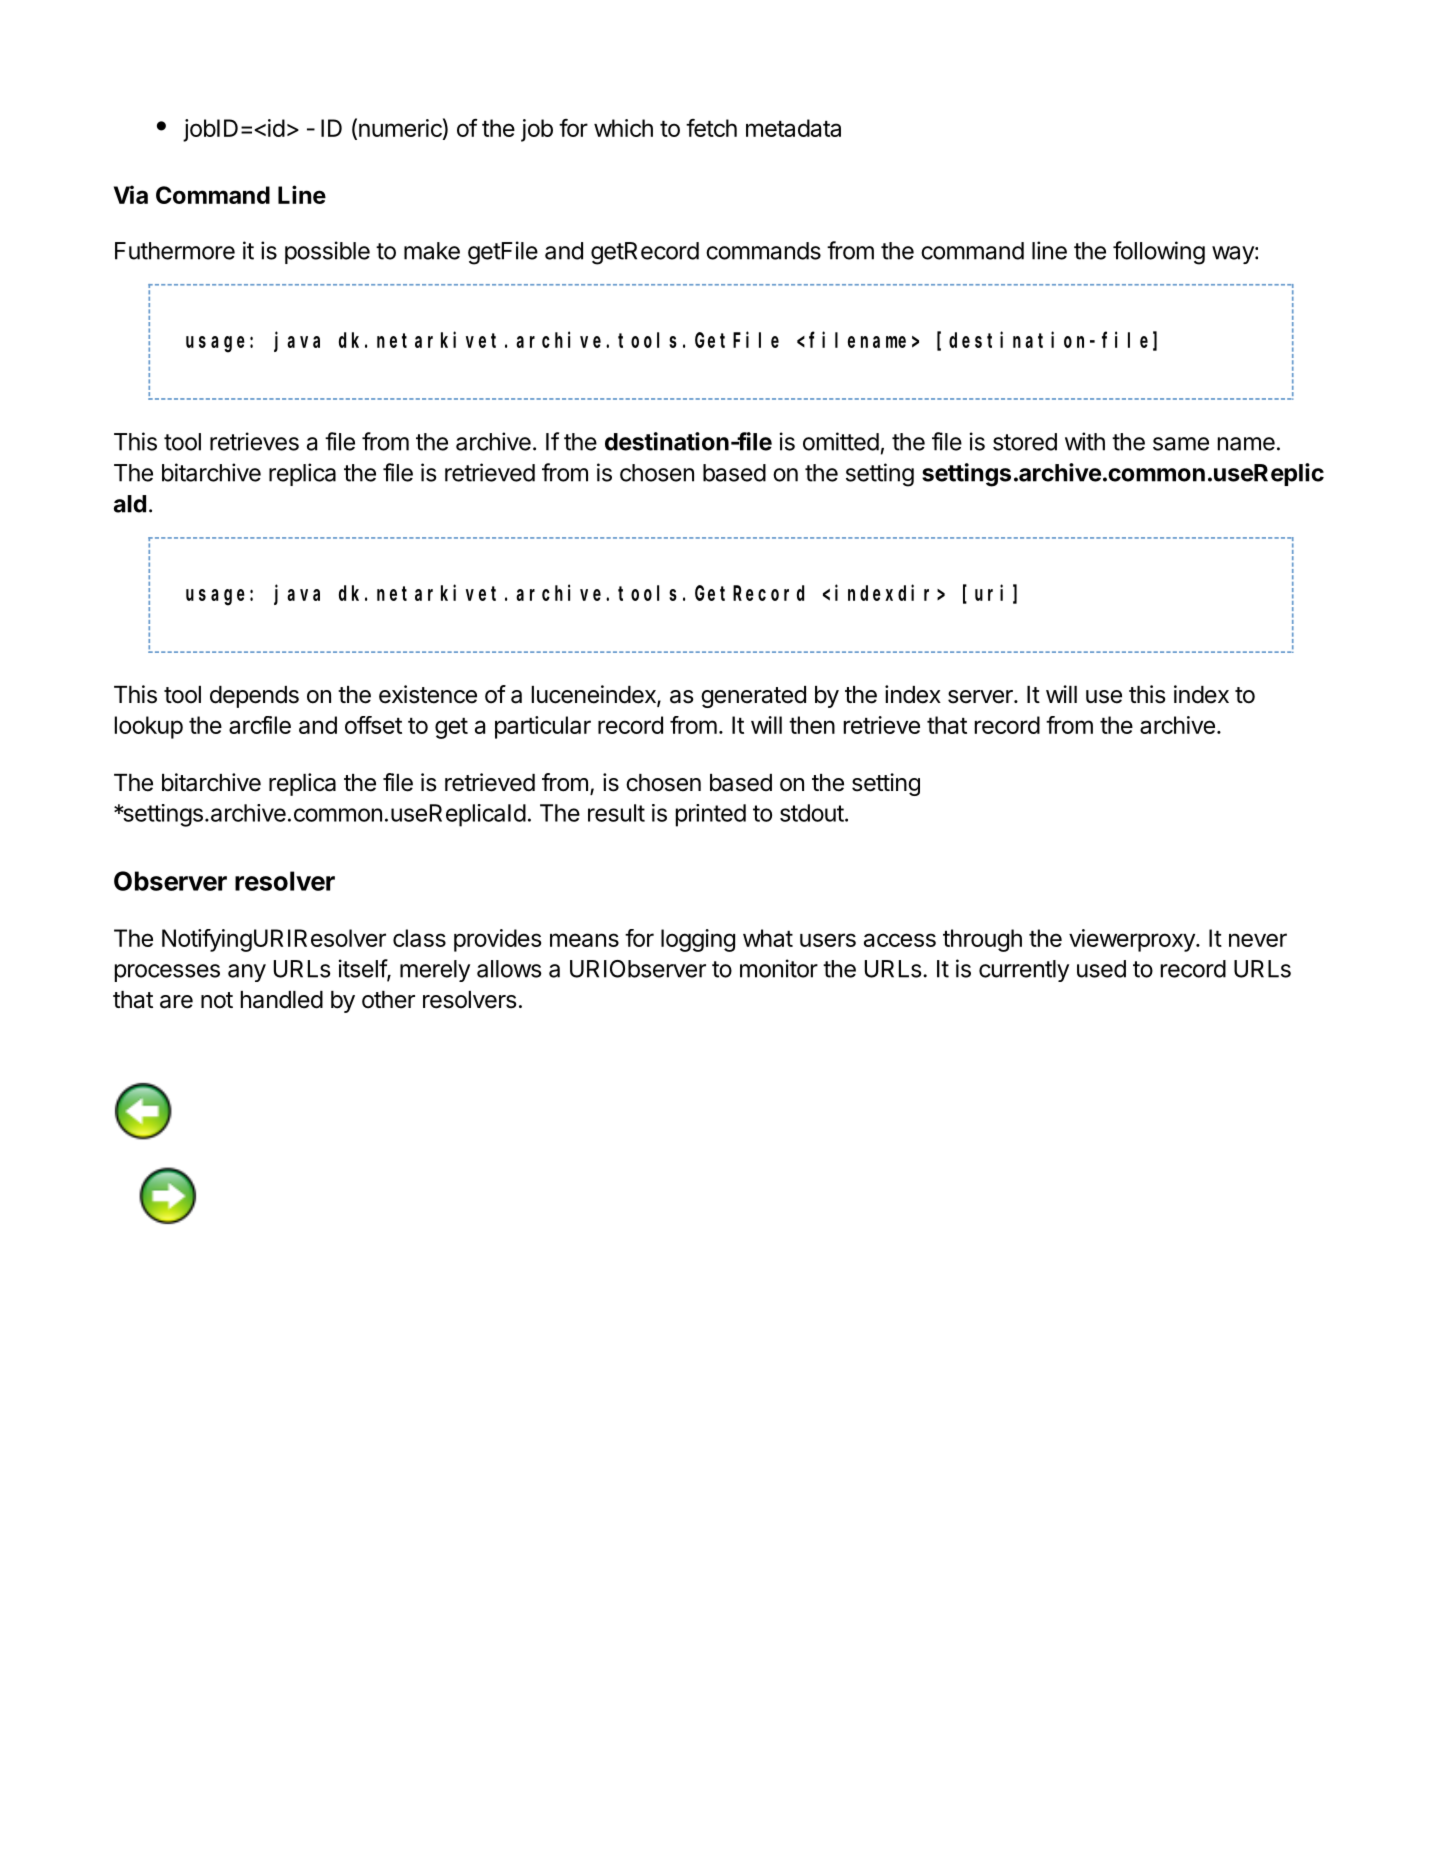  What do you see at coordinates (711, 128) in the screenshot?
I see `fetch` at bounding box center [711, 128].
